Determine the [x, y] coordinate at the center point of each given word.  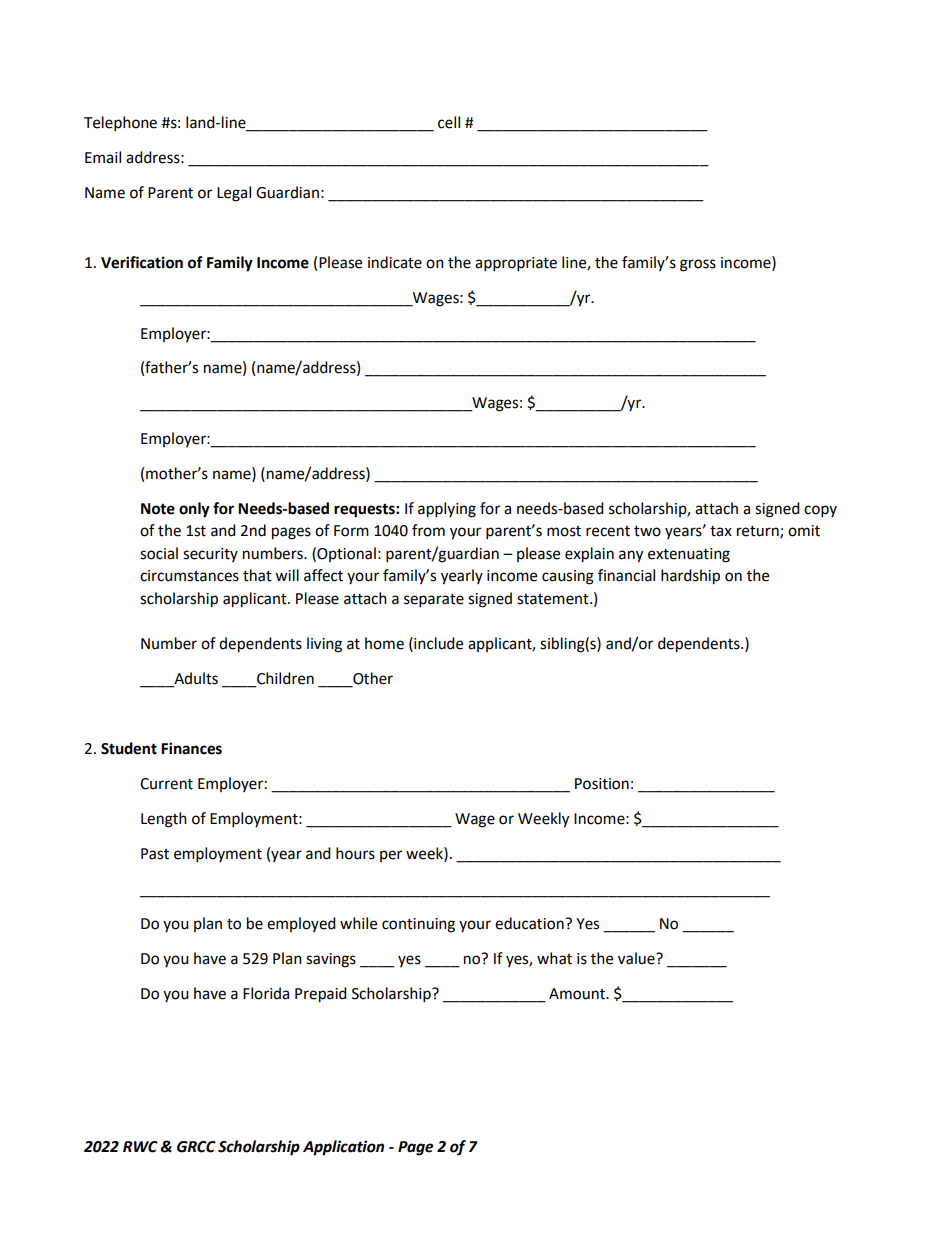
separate [434, 601]
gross [698, 265]
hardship [690, 577]
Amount [578, 994]
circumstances [189, 576]
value [637, 958]
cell [449, 122]
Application [343, 1148]
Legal [234, 194]
